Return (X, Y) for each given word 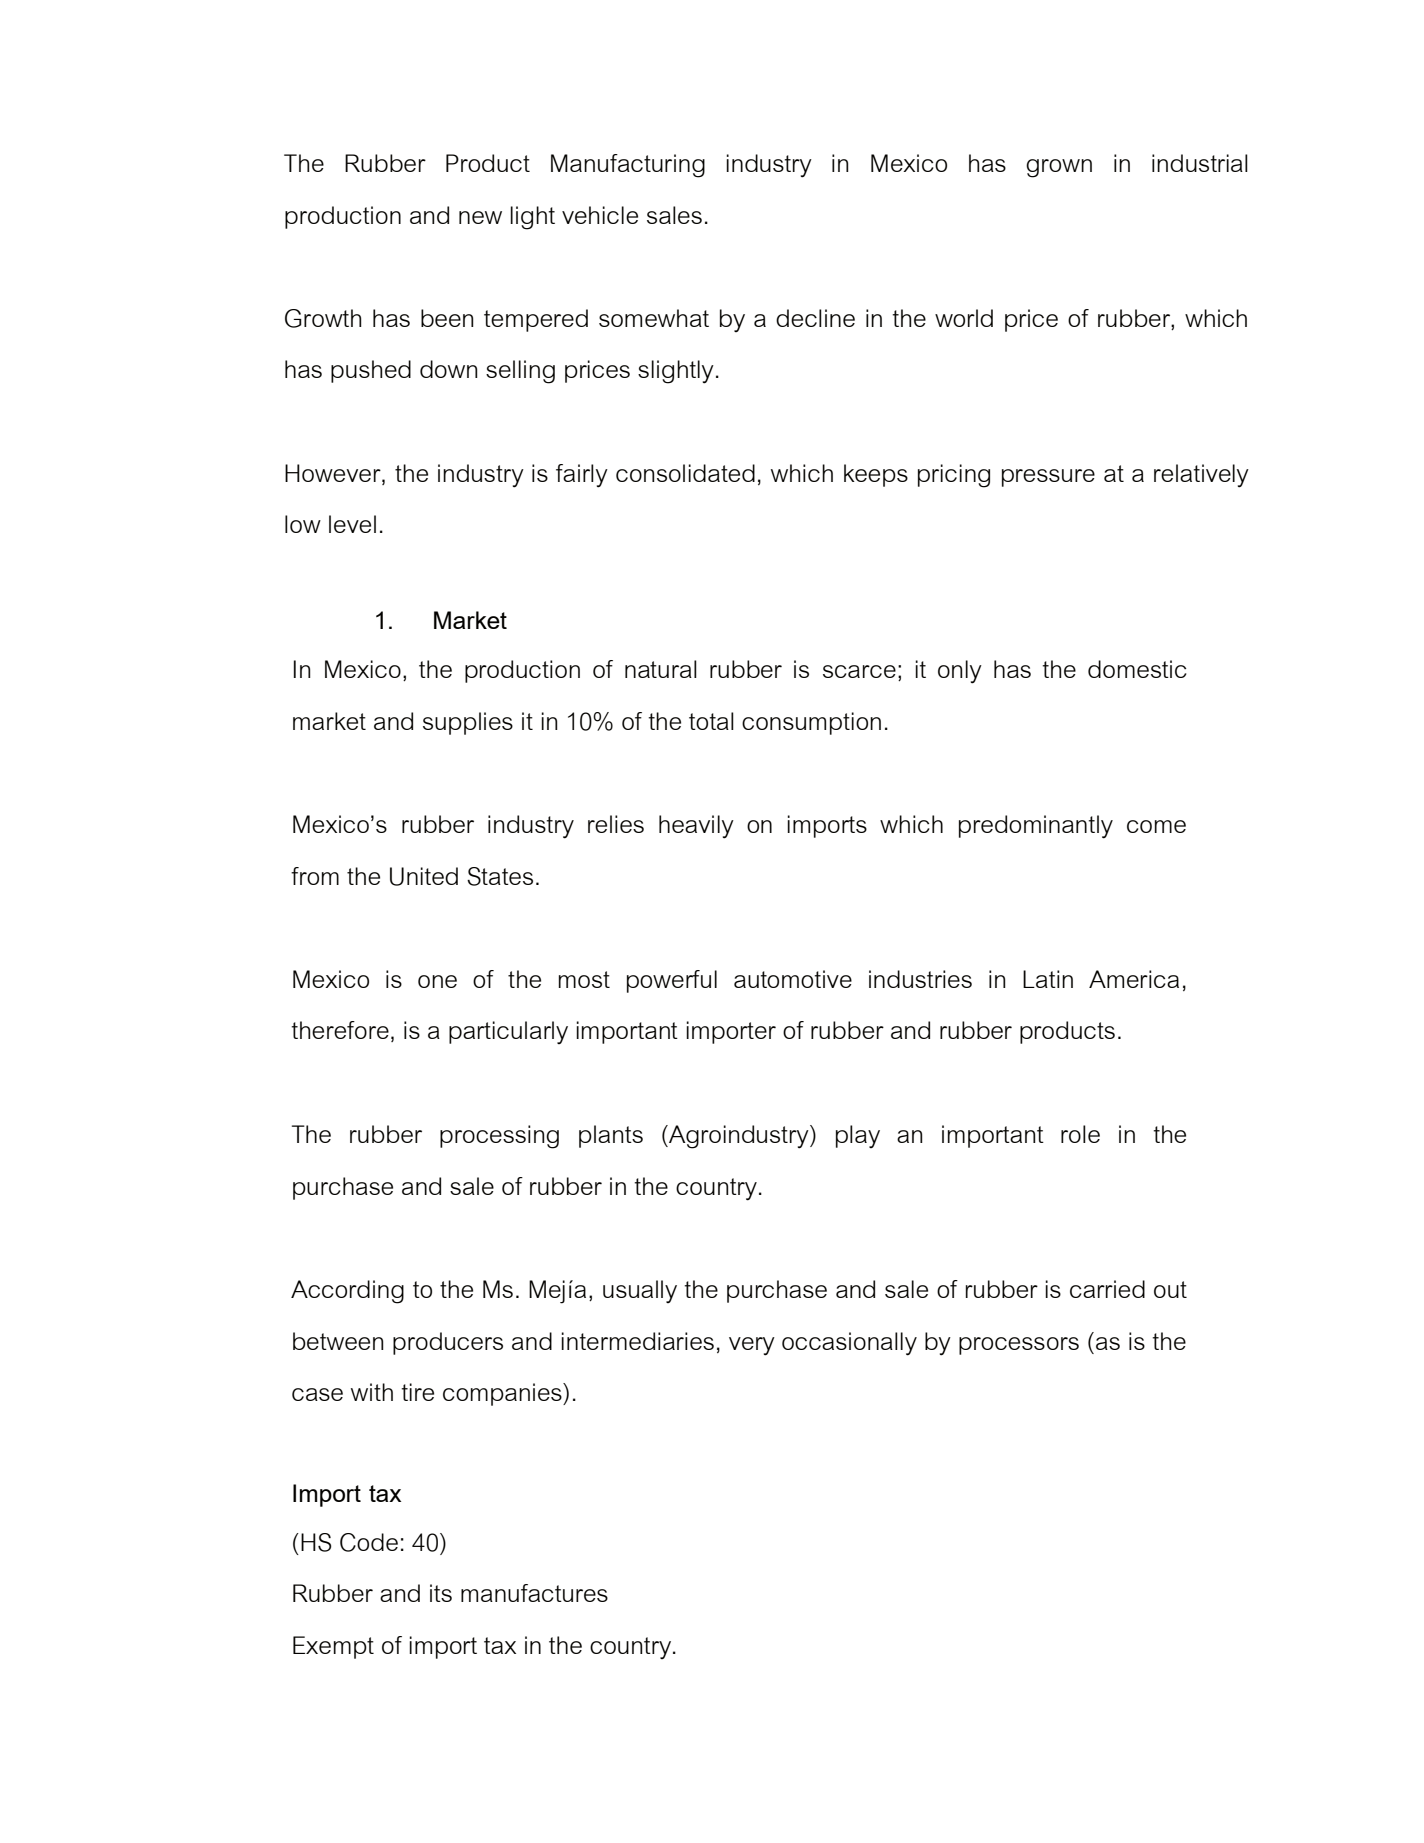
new (480, 217)
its (441, 1593)
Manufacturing (628, 166)
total (711, 721)
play (858, 1136)
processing (499, 1137)
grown (1059, 168)
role (1080, 1134)
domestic (1137, 669)
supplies (468, 723)
